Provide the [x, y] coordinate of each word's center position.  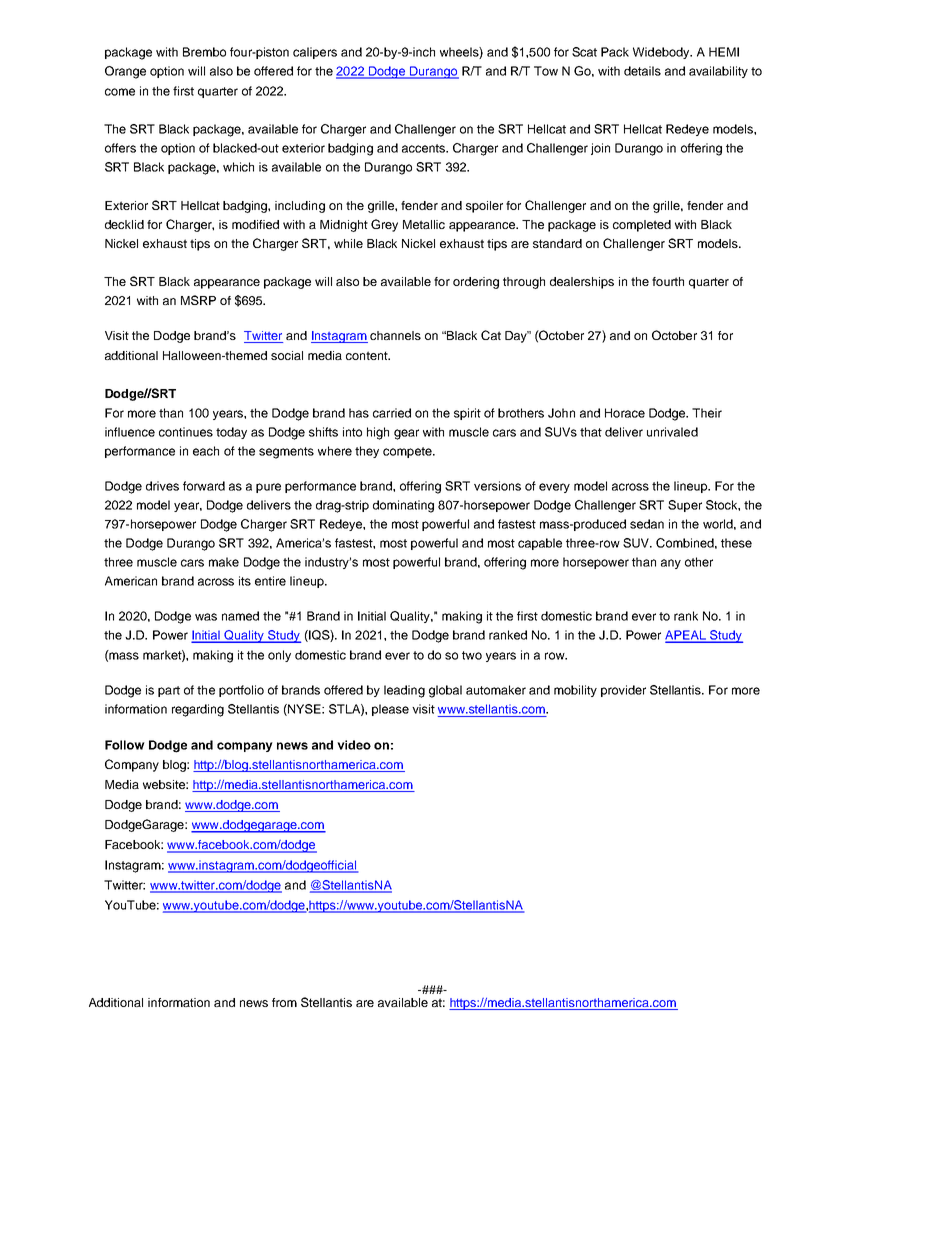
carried [392, 413]
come [120, 92]
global [445, 691]
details [642, 71]
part [169, 691]
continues [186, 432]
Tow [546, 71]
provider [623, 691]
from [284, 1002]
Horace [625, 413]
